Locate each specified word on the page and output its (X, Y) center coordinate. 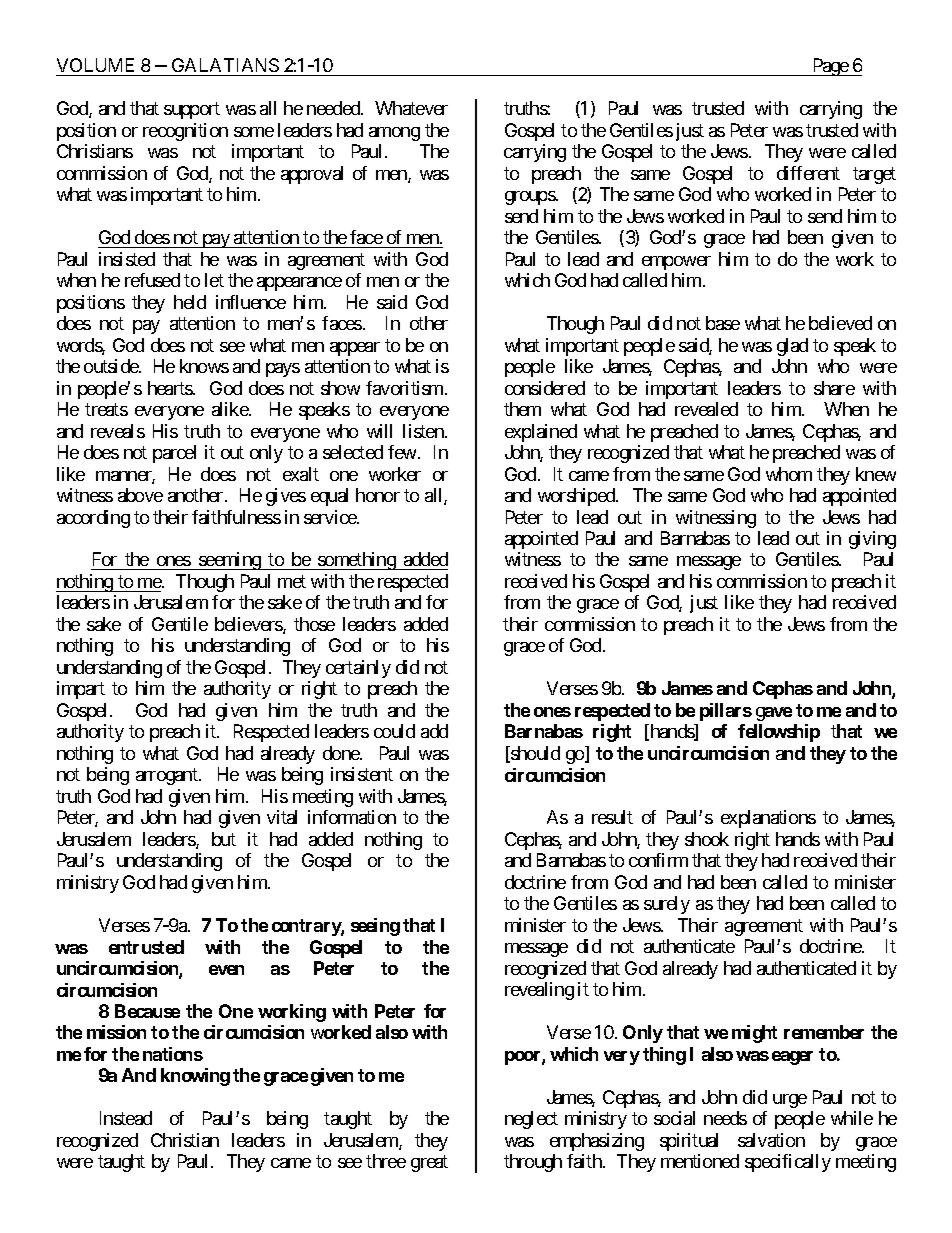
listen (424, 431)
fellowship (779, 733)
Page (830, 67)
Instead (126, 1118)
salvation (771, 1140)
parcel (174, 454)
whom (789, 474)
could (394, 731)
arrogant (168, 777)
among (394, 134)
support (192, 111)
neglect (531, 1120)
